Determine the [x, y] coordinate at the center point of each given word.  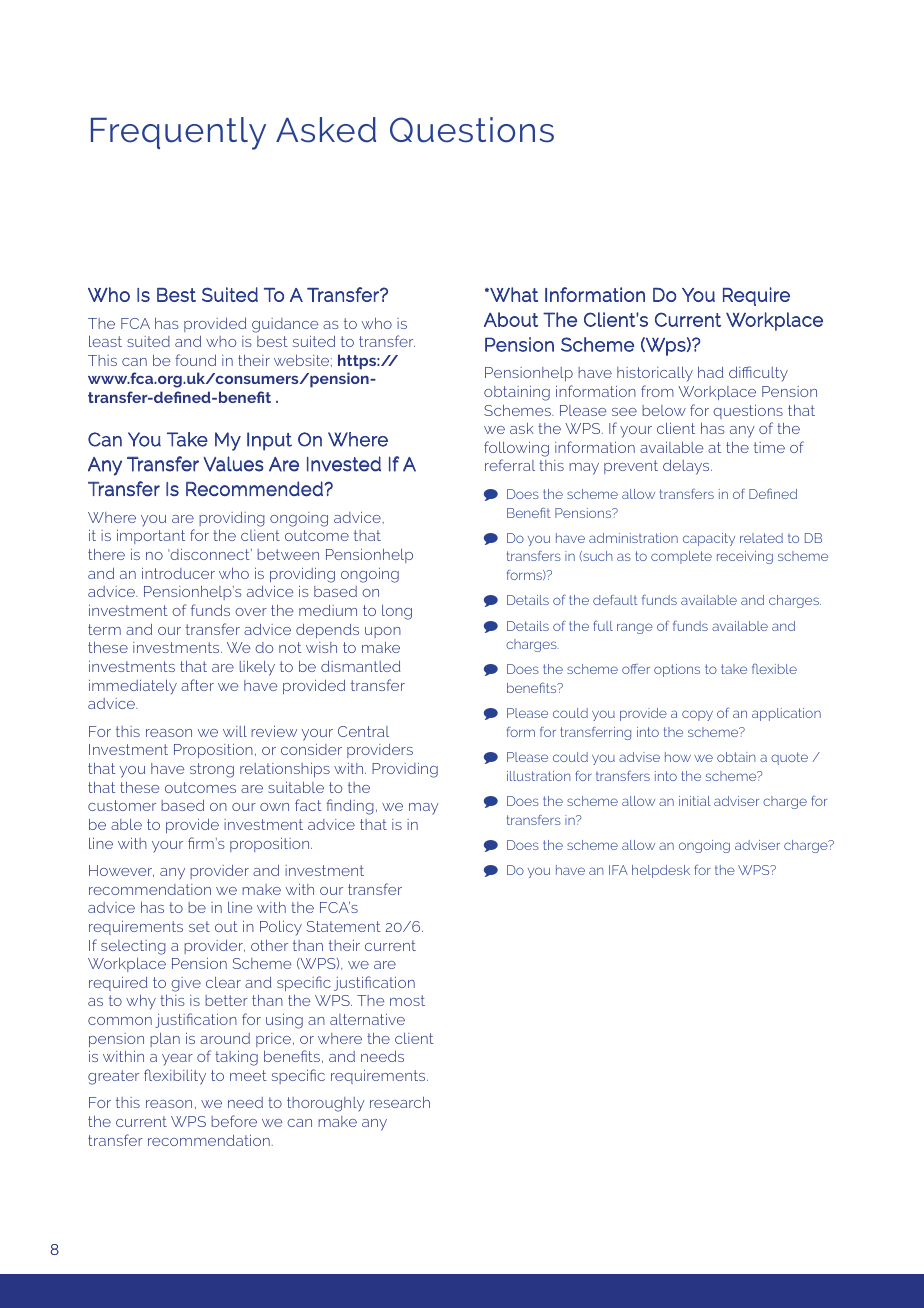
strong [212, 770]
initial [695, 801]
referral [510, 465]
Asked [326, 130]
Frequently [178, 133]
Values [233, 464]
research [400, 1102]
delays [687, 467]
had [711, 372]
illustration [539, 776]
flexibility [175, 1077]
